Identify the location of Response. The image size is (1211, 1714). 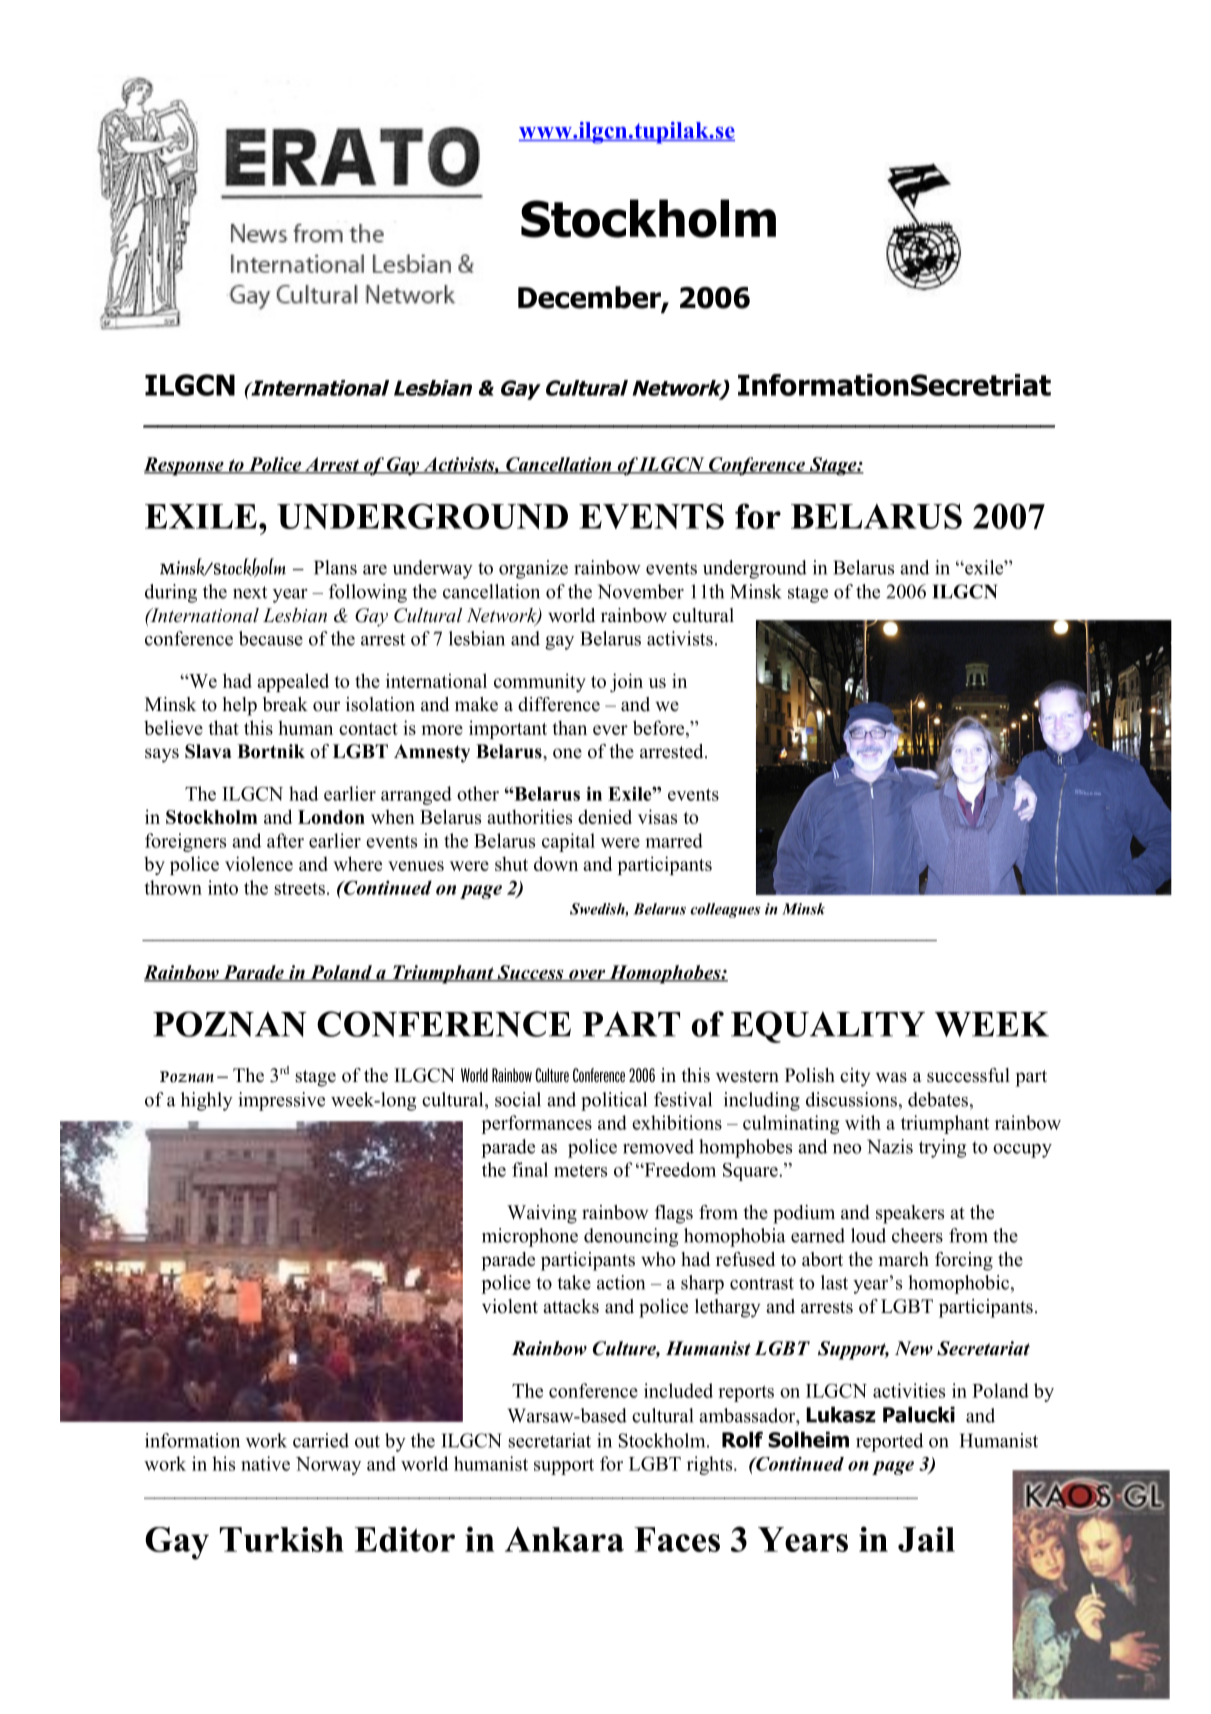
(185, 466).
